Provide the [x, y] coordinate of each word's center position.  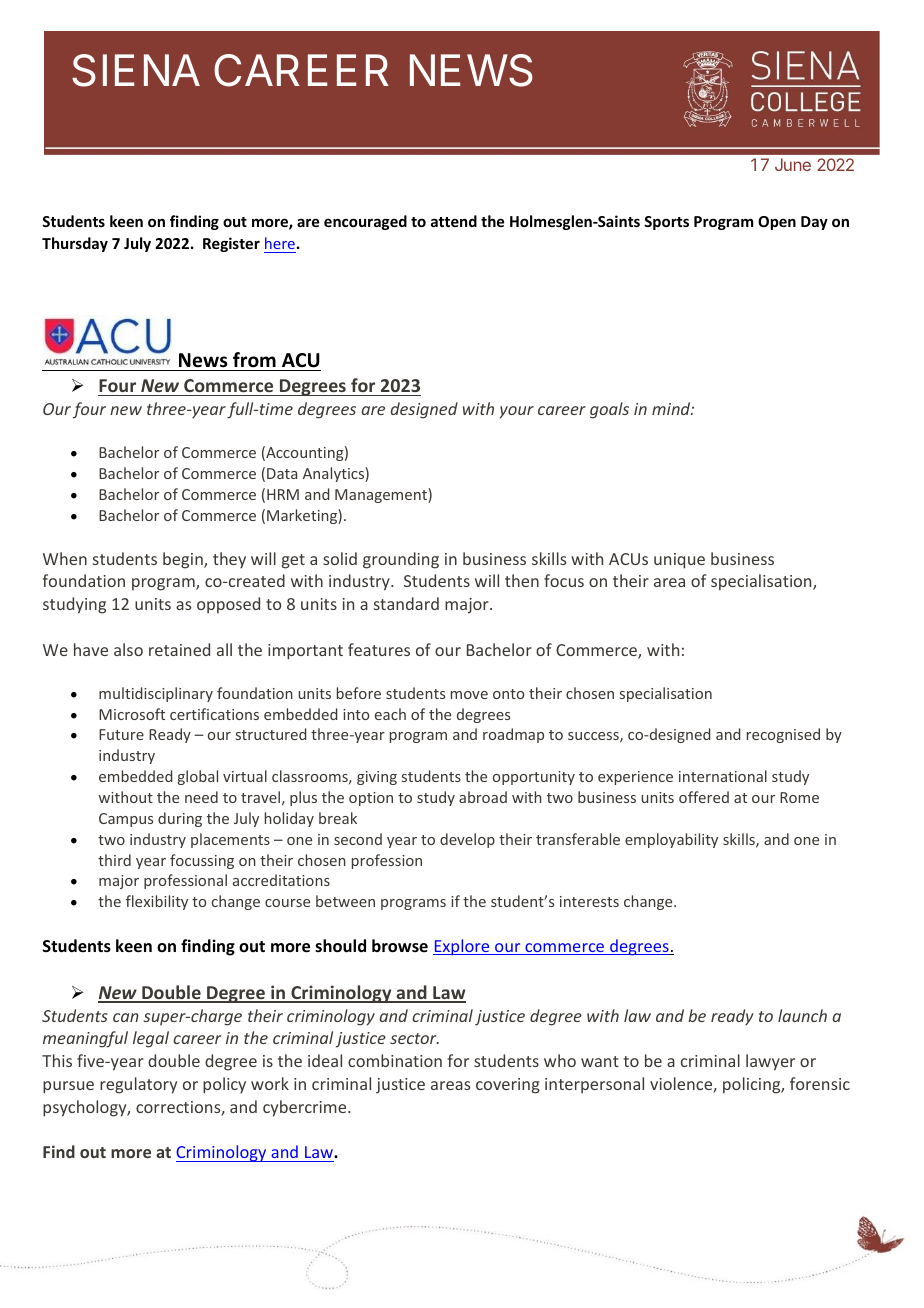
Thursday [75, 244]
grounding [401, 560]
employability [671, 840]
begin [184, 560]
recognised [783, 735]
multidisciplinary [156, 694]
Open [777, 223]
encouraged [365, 222]
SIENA [136, 70]
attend [454, 221]
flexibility [157, 902]
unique [679, 561]
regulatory [138, 1085]
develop [467, 840]
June [793, 164]
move [469, 695]
